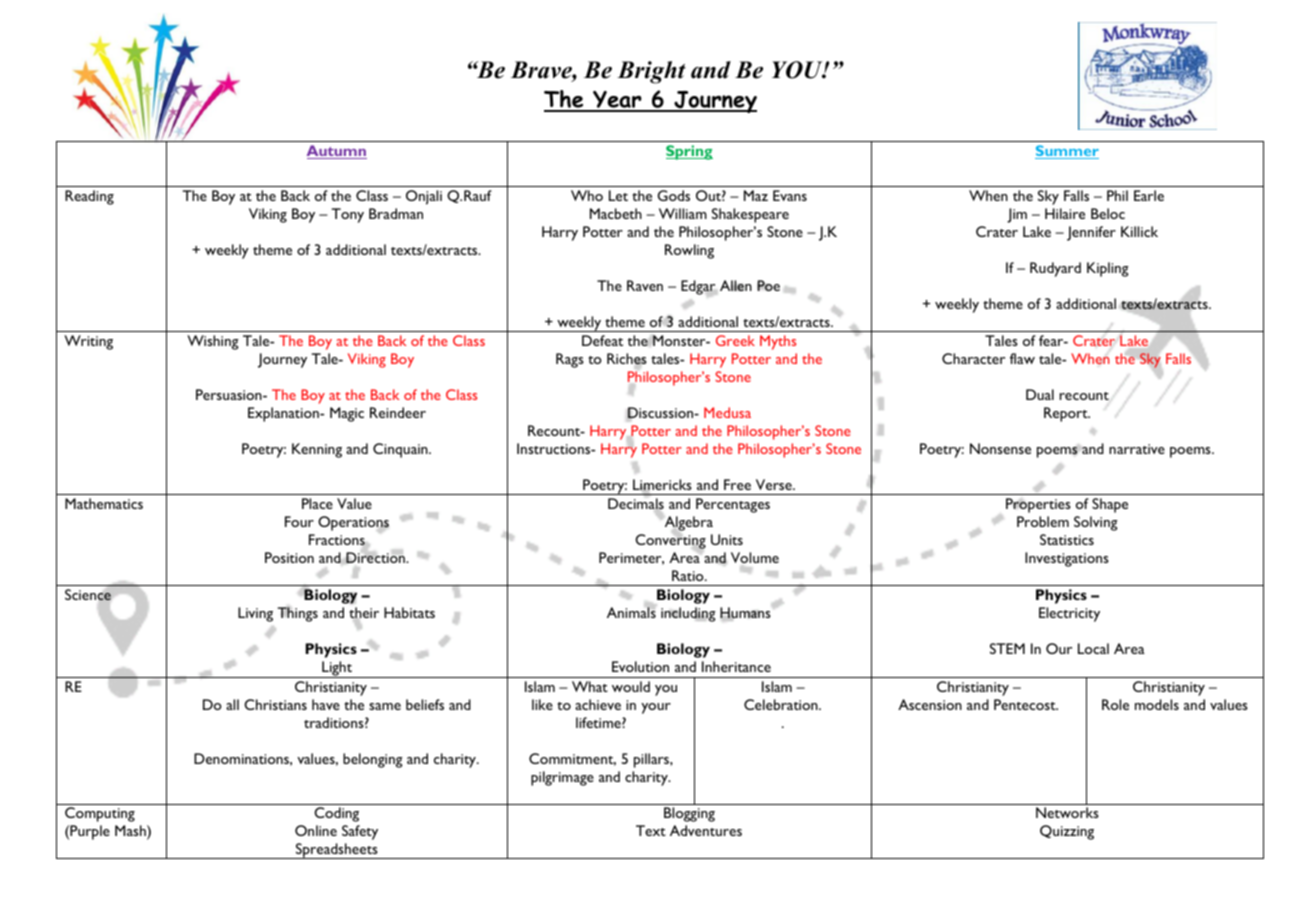 This image has height=924, width=1308. I want to click on Wishing, so click(213, 342).
